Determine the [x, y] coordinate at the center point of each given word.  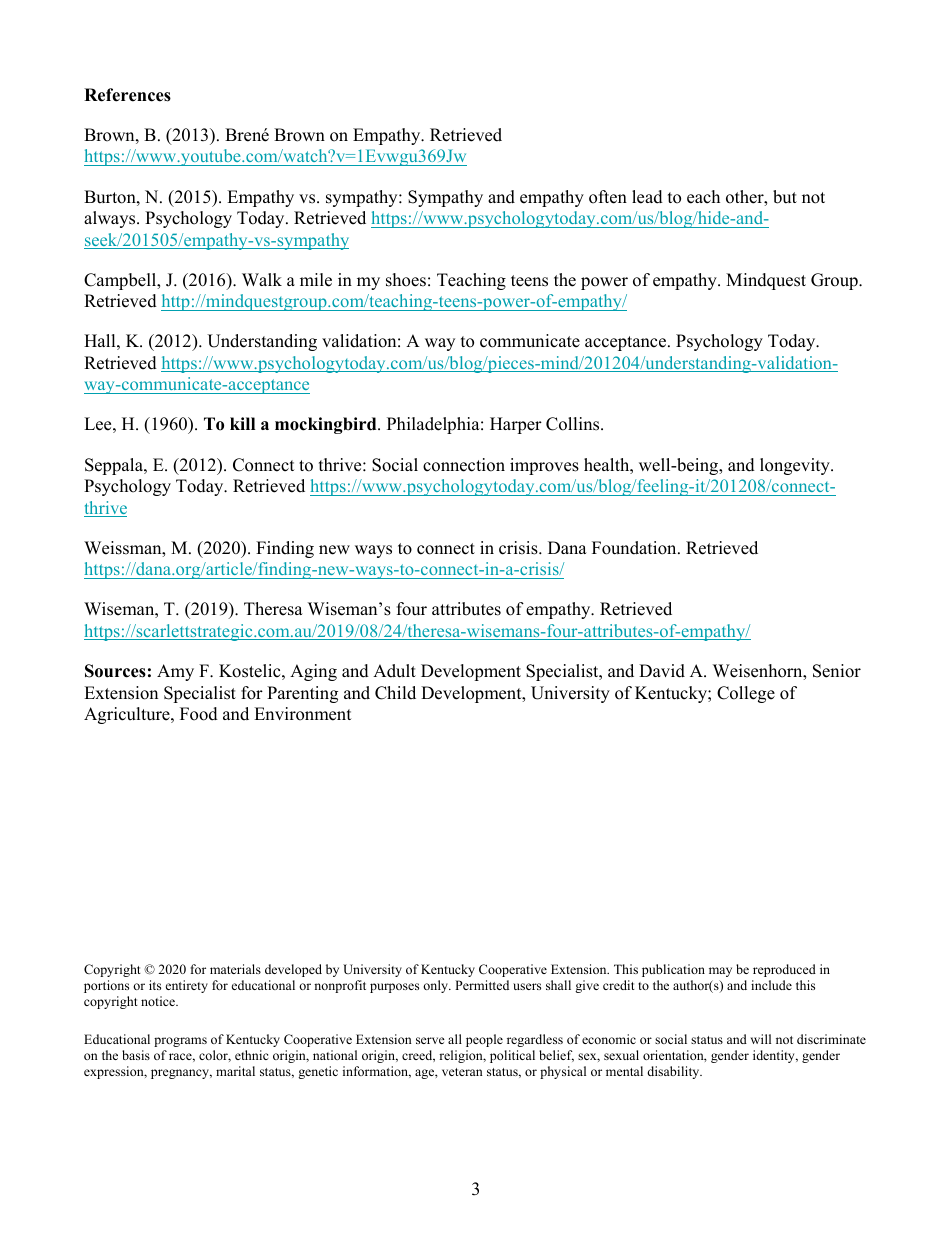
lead [647, 197]
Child [395, 693]
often [608, 197]
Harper [516, 425]
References [127, 95]
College [746, 694]
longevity [796, 466]
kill [242, 423]
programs [180, 1042]
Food [199, 714]
